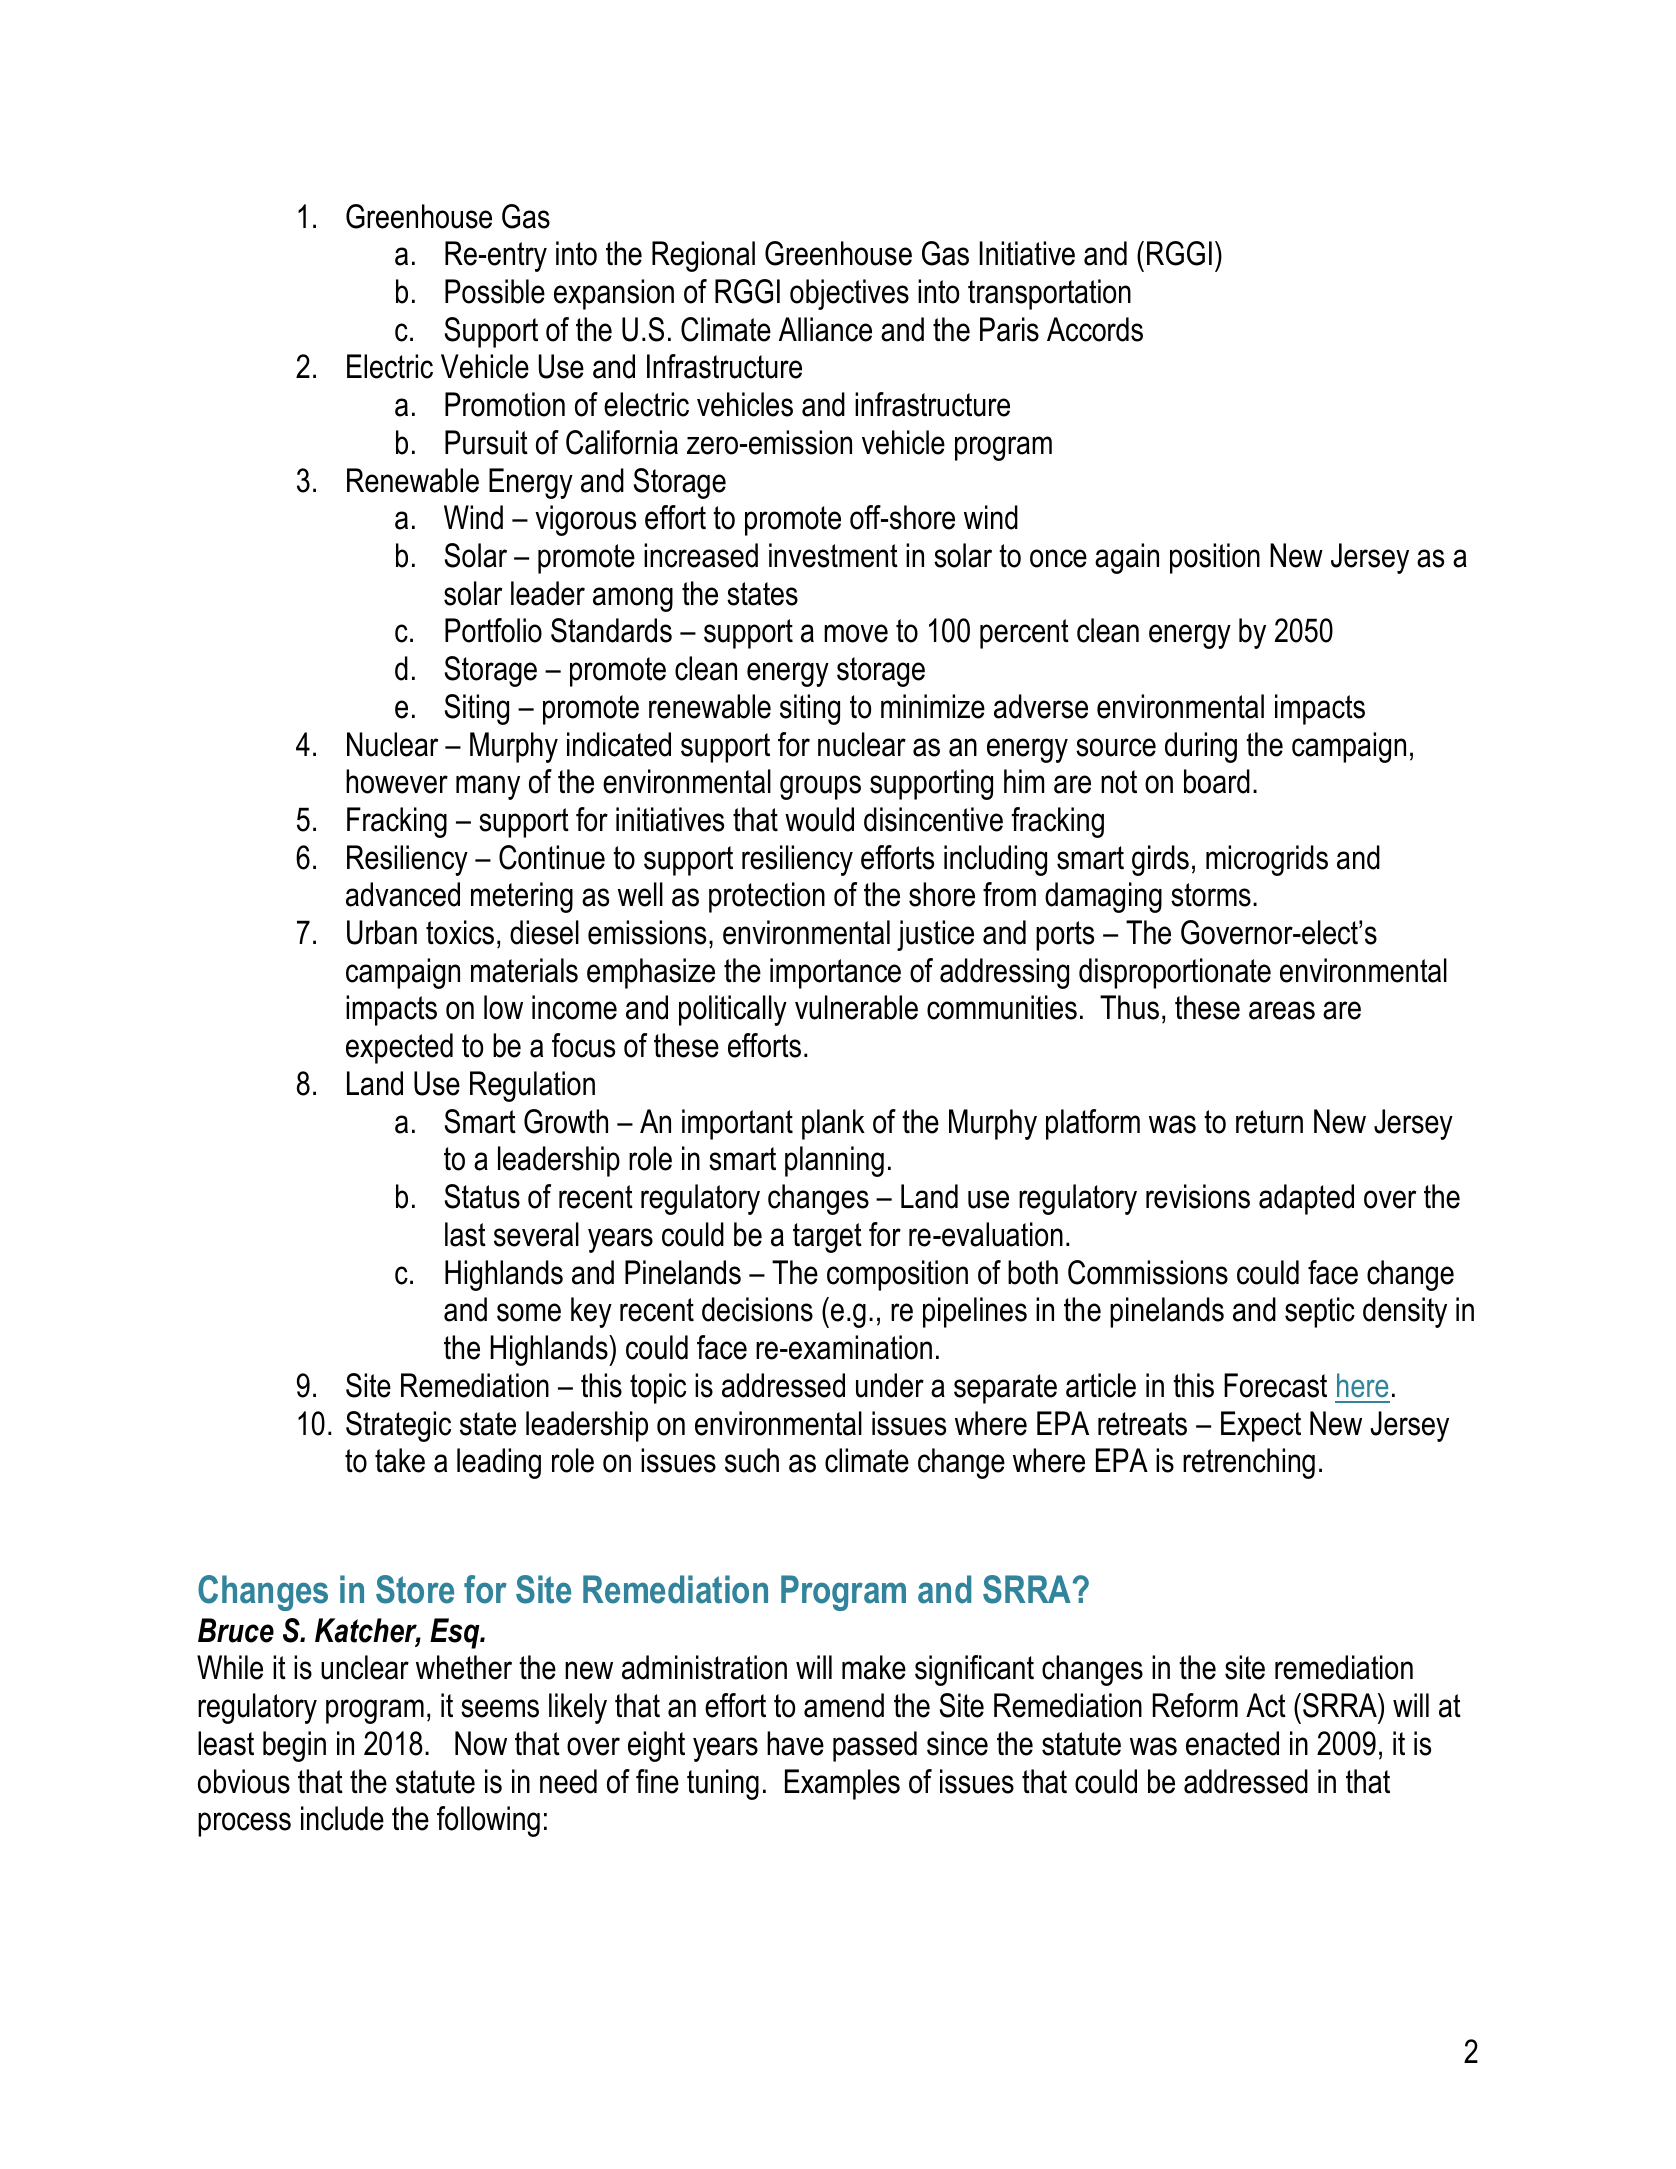 The height and width of the image is (2169, 1676). Describe the element at coordinates (856, 1007) in the image. I see `vulnerable` at that location.
